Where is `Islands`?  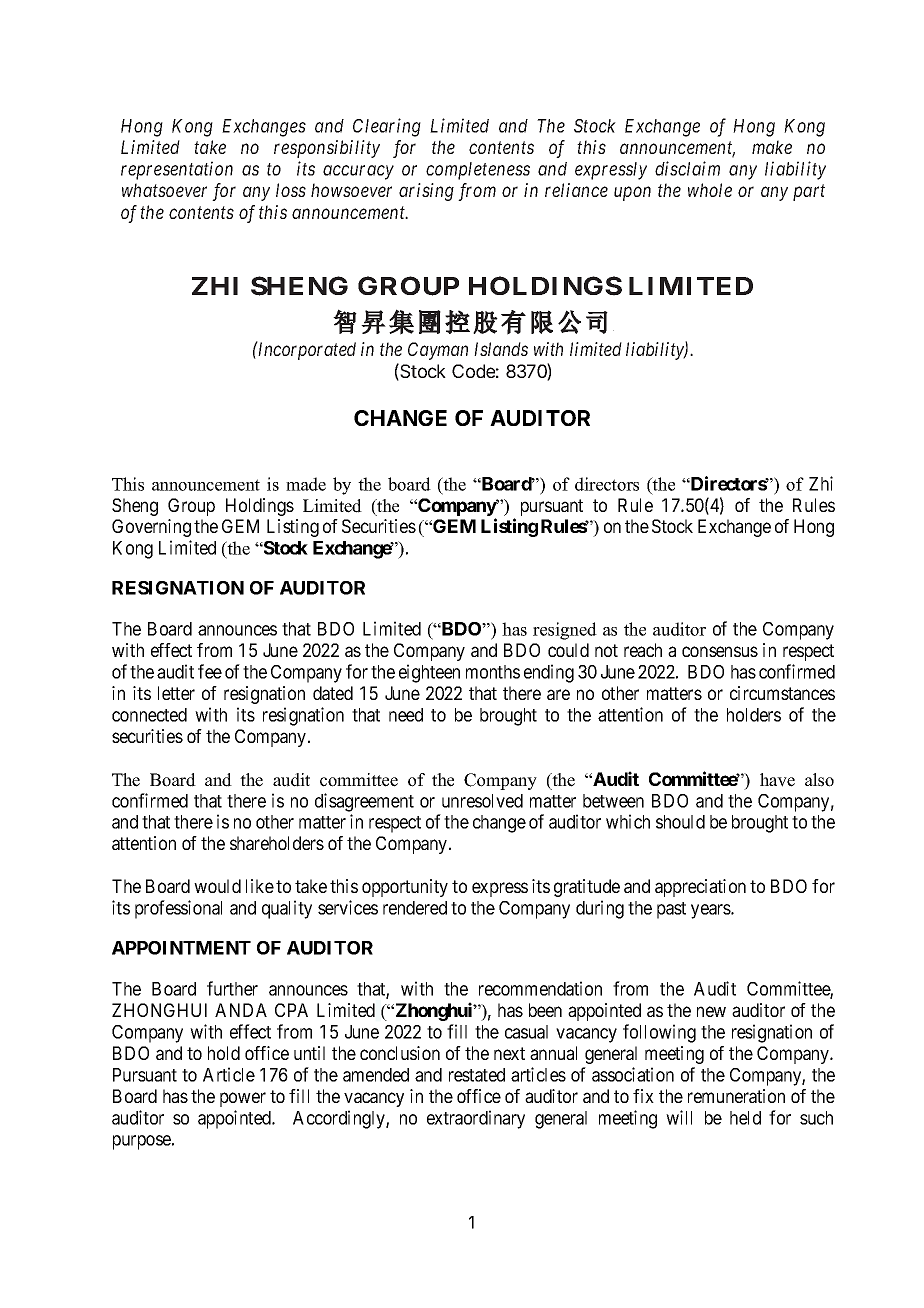 Islands is located at coordinates (501, 349).
